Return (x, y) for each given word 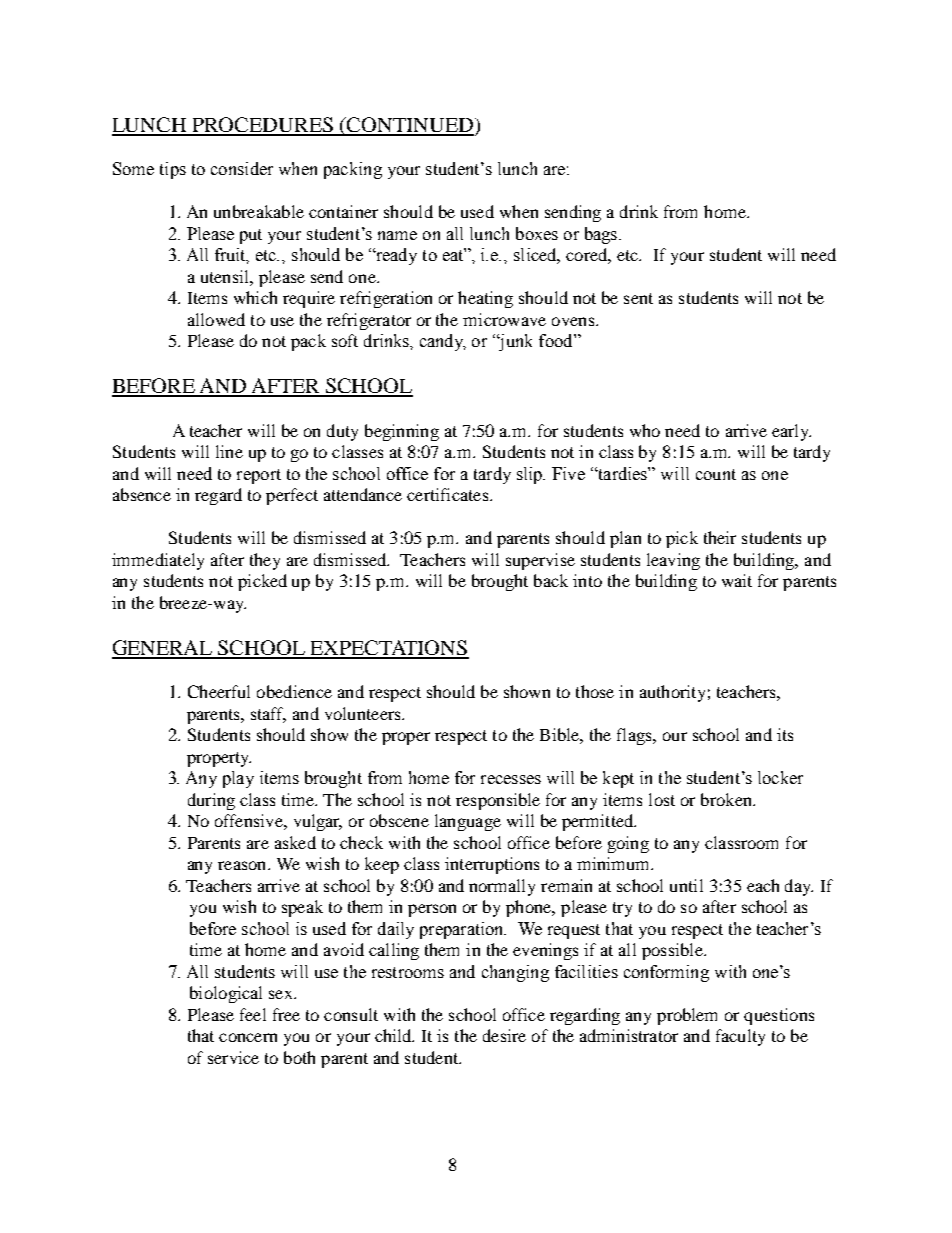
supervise (540, 561)
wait (737, 580)
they (265, 561)
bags (602, 235)
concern (248, 1037)
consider (242, 168)
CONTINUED (409, 126)
